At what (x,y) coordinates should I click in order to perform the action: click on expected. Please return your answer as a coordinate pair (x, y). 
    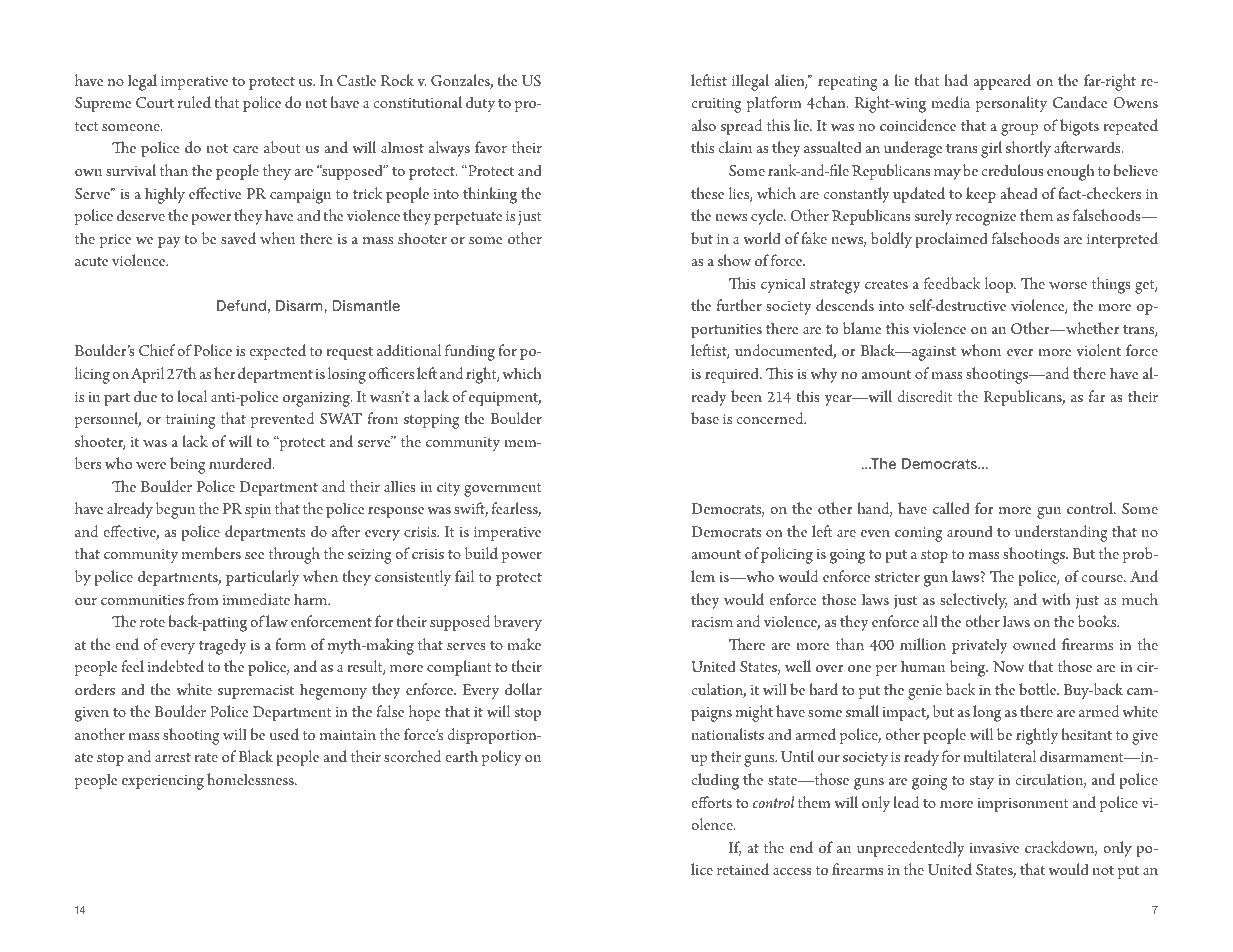
    Looking at the image, I should click on (277, 352).
